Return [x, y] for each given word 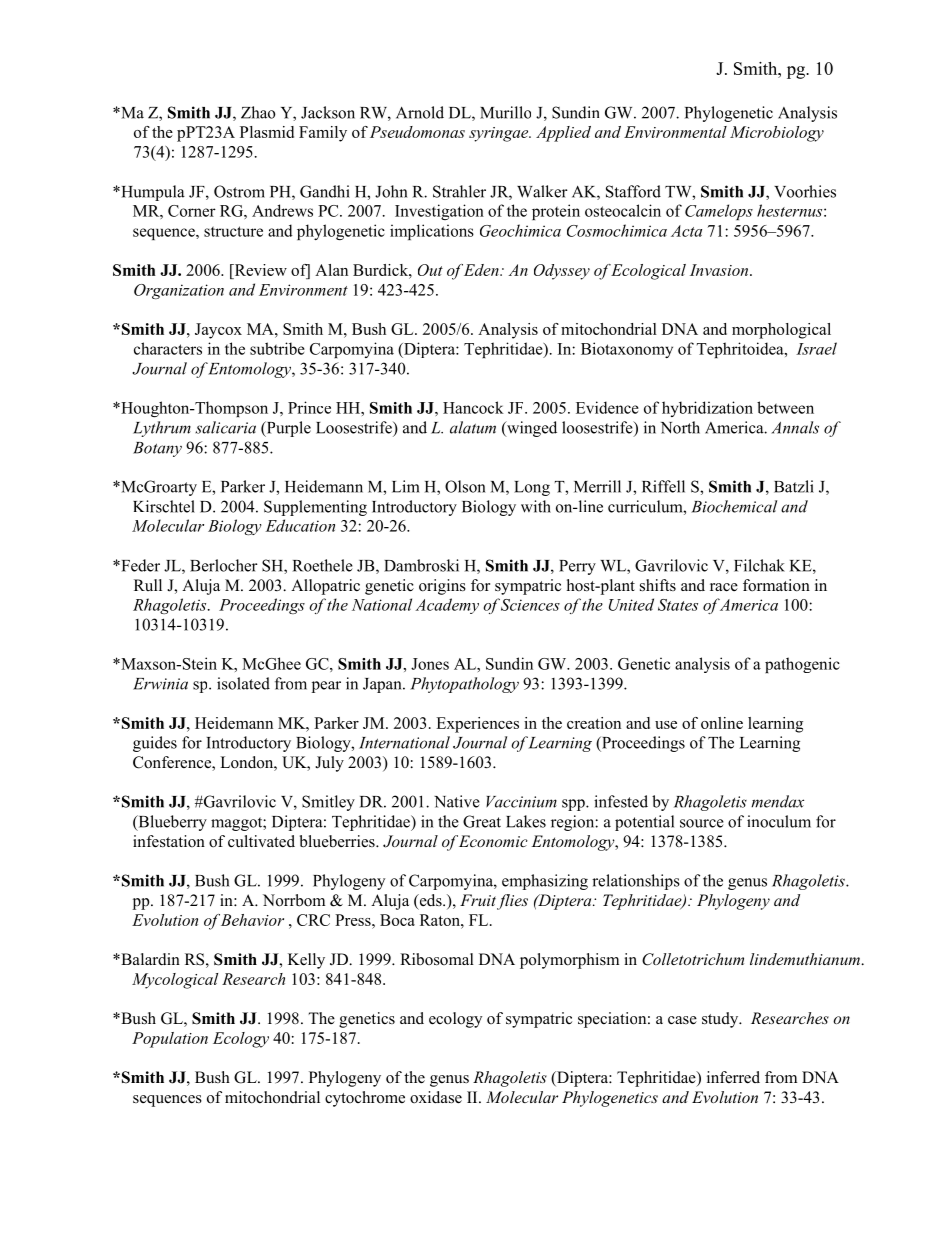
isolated [243, 683]
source [702, 823]
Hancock [473, 407]
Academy [447, 606]
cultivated [261, 841]
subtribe [277, 348]
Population [170, 1040]
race [724, 587]
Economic [493, 841]
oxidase [436, 1097]
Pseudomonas [417, 132]
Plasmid [267, 132]
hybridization [707, 409]
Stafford [633, 191]
